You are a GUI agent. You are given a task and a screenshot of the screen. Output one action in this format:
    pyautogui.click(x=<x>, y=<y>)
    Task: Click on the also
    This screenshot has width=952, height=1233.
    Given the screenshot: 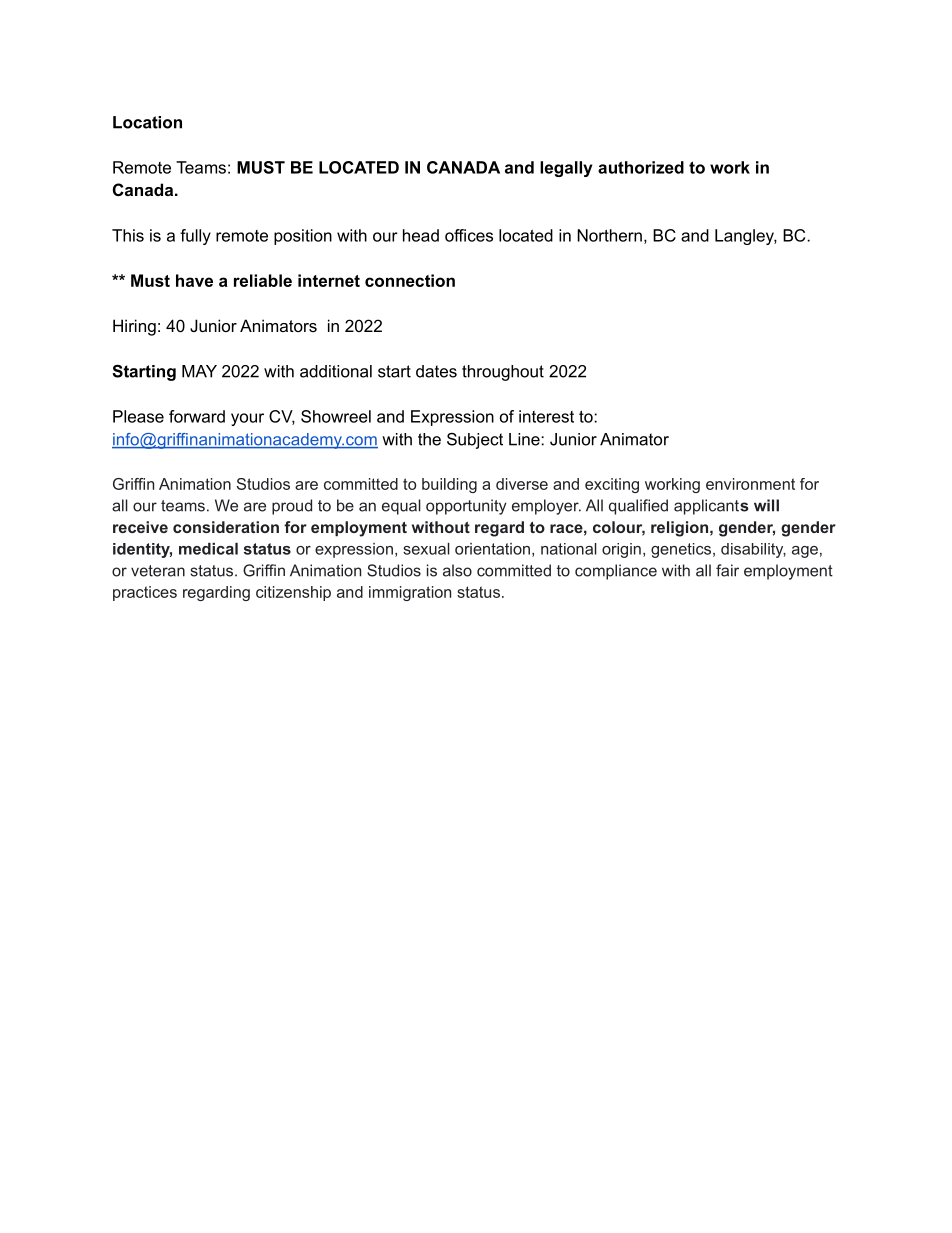 What is the action you would take?
    pyautogui.click(x=457, y=570)
